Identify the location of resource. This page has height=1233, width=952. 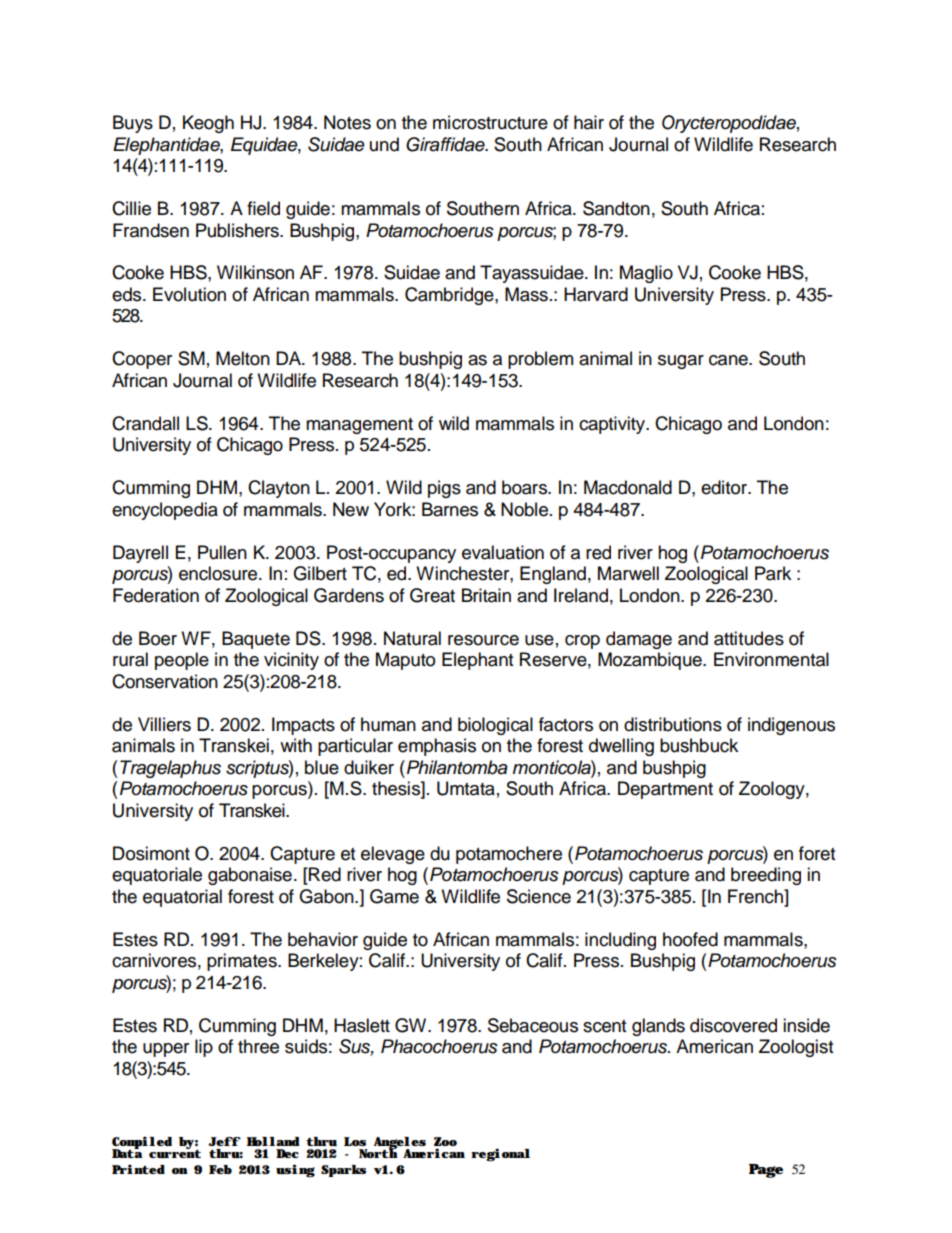
(483, 640).
